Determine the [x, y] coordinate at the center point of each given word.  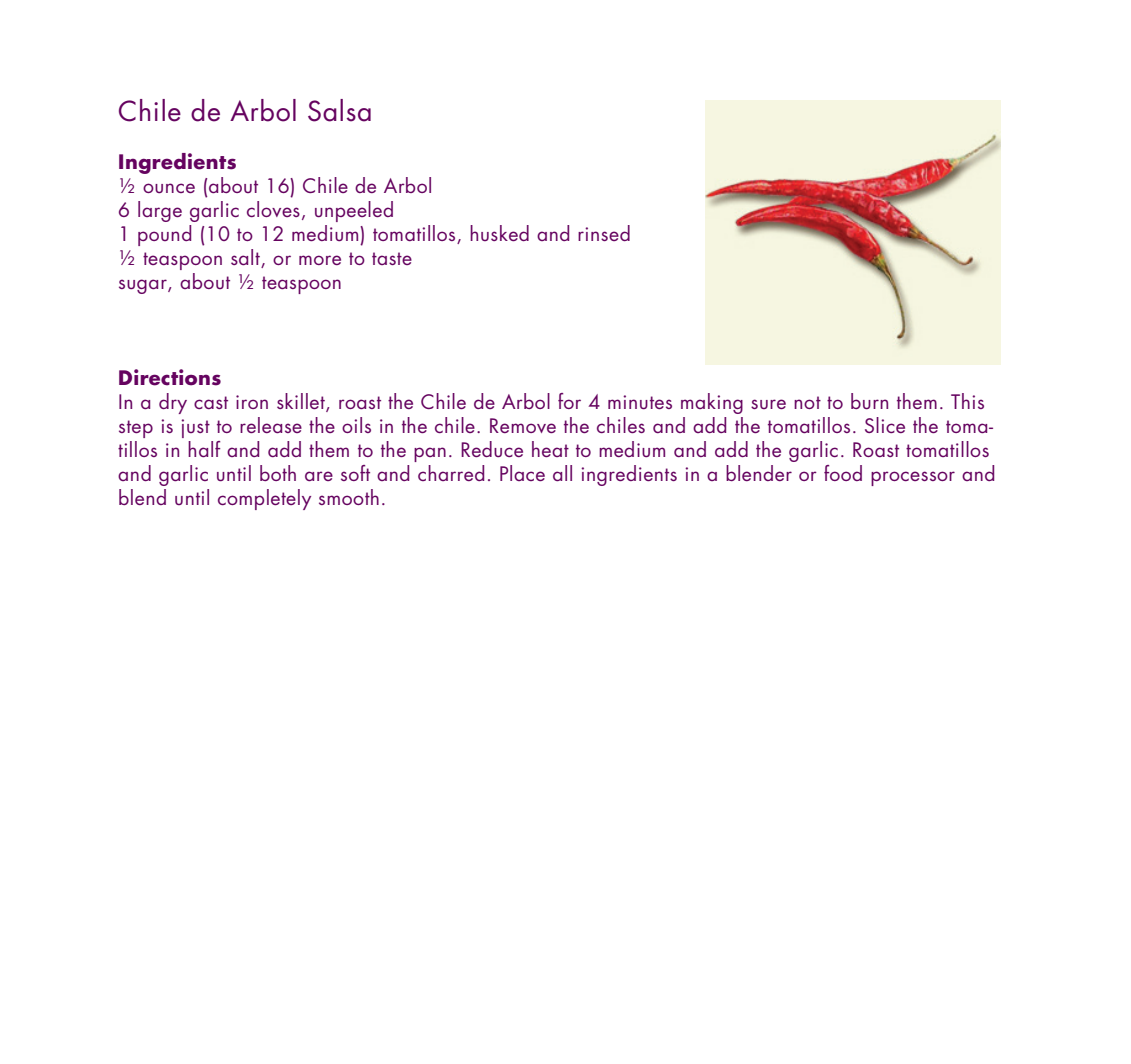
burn [869, 401]
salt [245, 257]
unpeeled [354, 211]
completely [264, 499]
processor [913, 478]
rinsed [604, 233]
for [569, 401]
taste [392, 258]
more [320, 260]
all [562, 473]
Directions [170, 377]
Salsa [339, 110]
